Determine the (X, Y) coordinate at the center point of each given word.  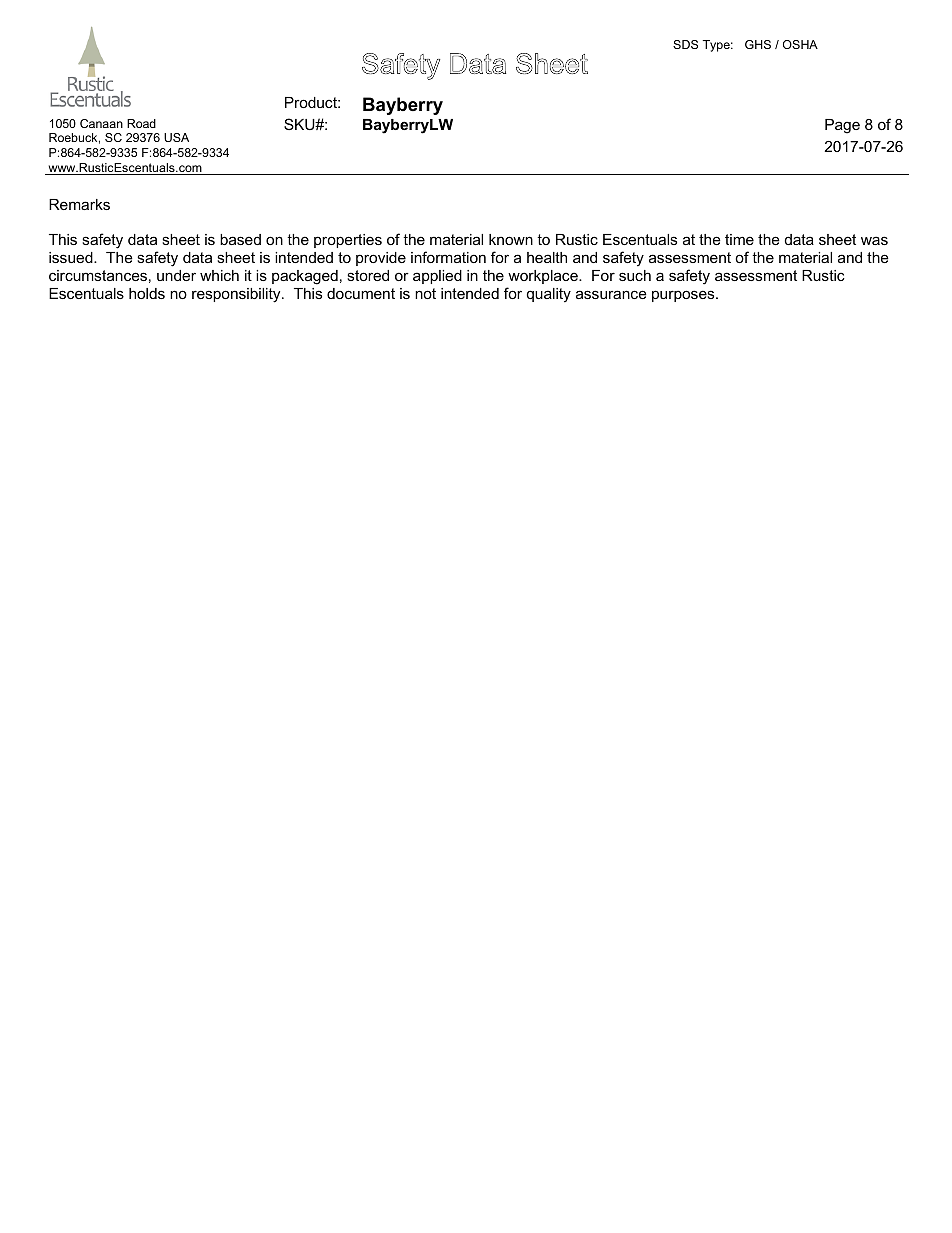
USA (176, 137)
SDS (685, 44)
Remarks (79, 204)
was (874, 240)
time (739, 239)
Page (842, 126)
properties (348, 241)
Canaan (101, 123)
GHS (758, 44)
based (240, 239)
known (511, 239)
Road (141, 123)
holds (147, 293)
